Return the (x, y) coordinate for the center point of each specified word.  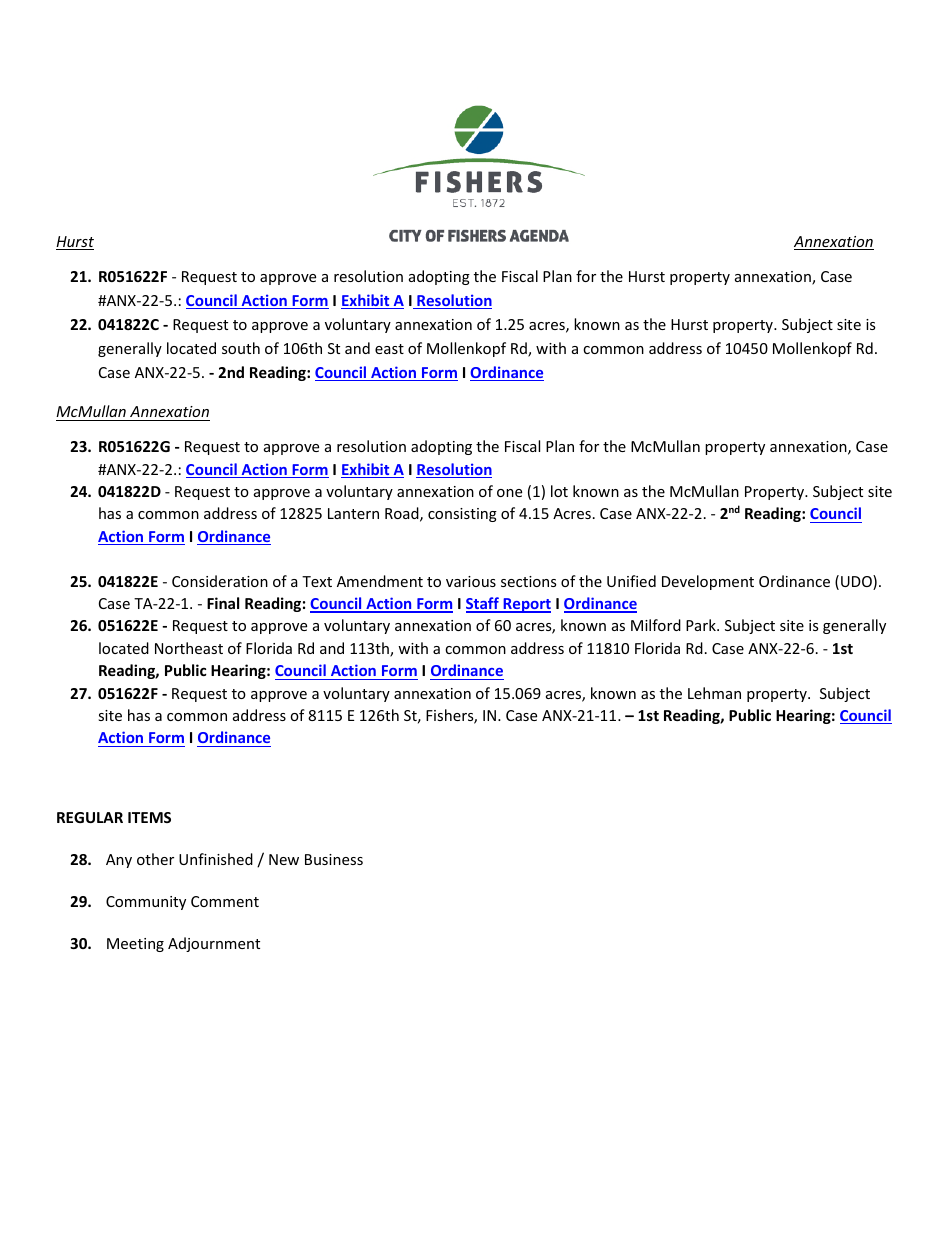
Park (702, 625)
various (471, 581)
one (509, 493)
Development (708, 582)
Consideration (220, 581)
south (241, 348)
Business (334, 859)
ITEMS (149, 817)
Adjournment (214, 944)
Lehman (714, 693)
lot (559, 491)
